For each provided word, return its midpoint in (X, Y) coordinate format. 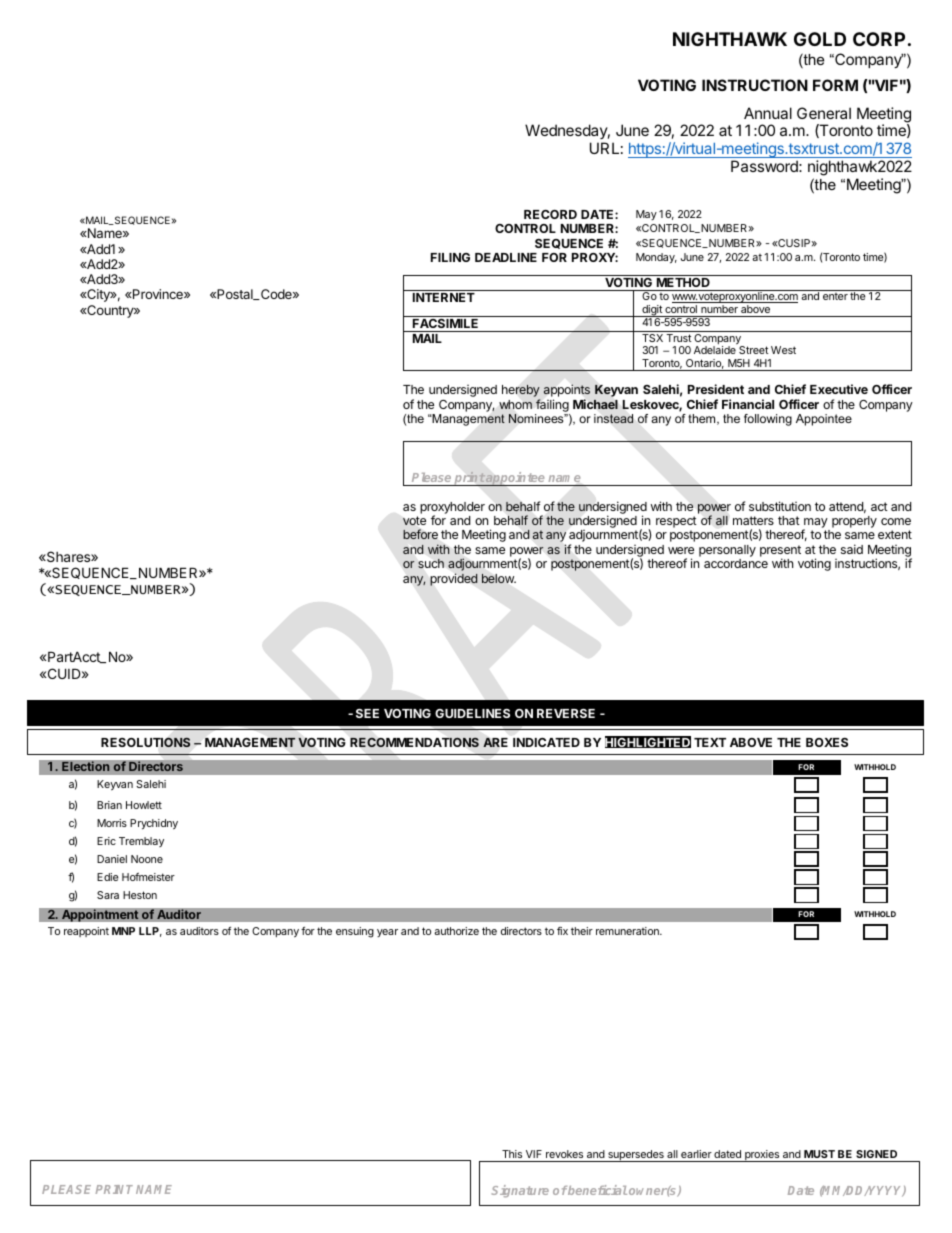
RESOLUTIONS (146, 742)
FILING (450, 257)
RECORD (550, 214)
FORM (835, 85)
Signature (520, 1191)
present (780, 552)
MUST (819, 1154)
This (512, 1154)
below (499, 578)
